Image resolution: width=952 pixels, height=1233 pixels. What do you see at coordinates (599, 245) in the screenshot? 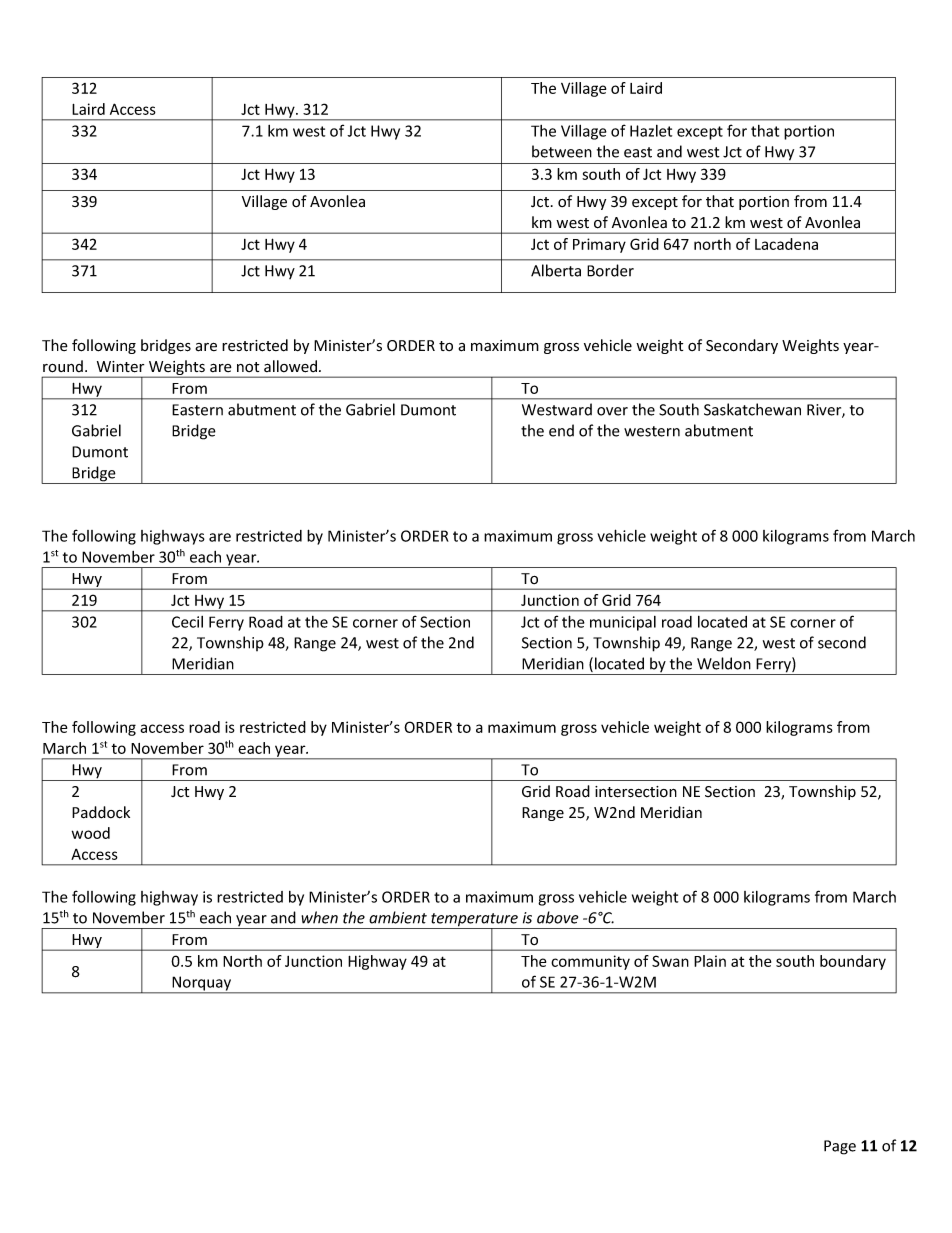
I see `Primary` at bounding box center [599, 245].
